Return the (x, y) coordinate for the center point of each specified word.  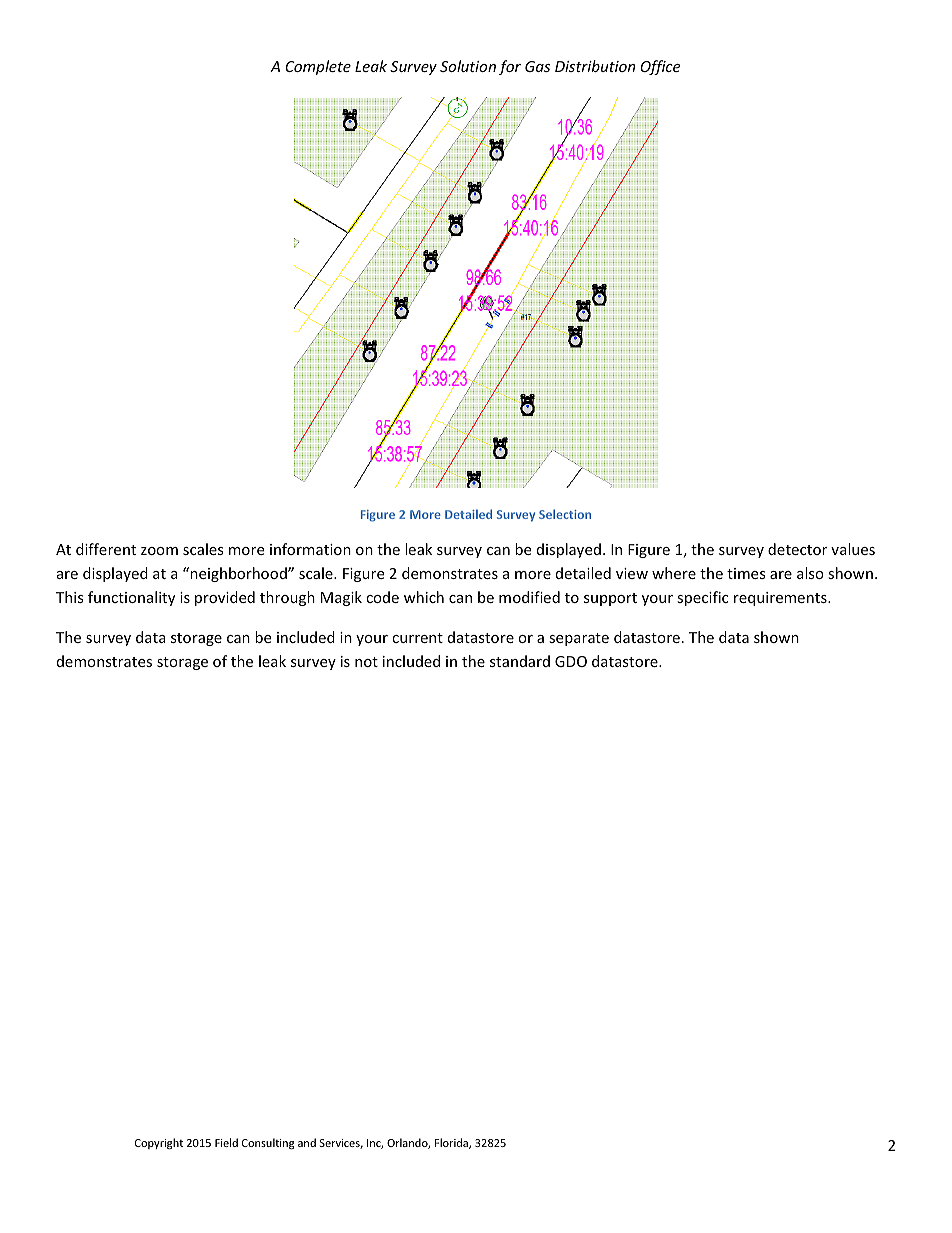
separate (579, 639)
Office (660, 67)
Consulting (268, 1144)
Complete (318, 67)
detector (797, 549)
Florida (452, 1143)
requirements (781, 599)
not (366, 662)
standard (520, 661)
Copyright (159, 1144)
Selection (565, 514)
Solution (468, 66)
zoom (159, 551)
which (424, 597)
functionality (131, 598)
